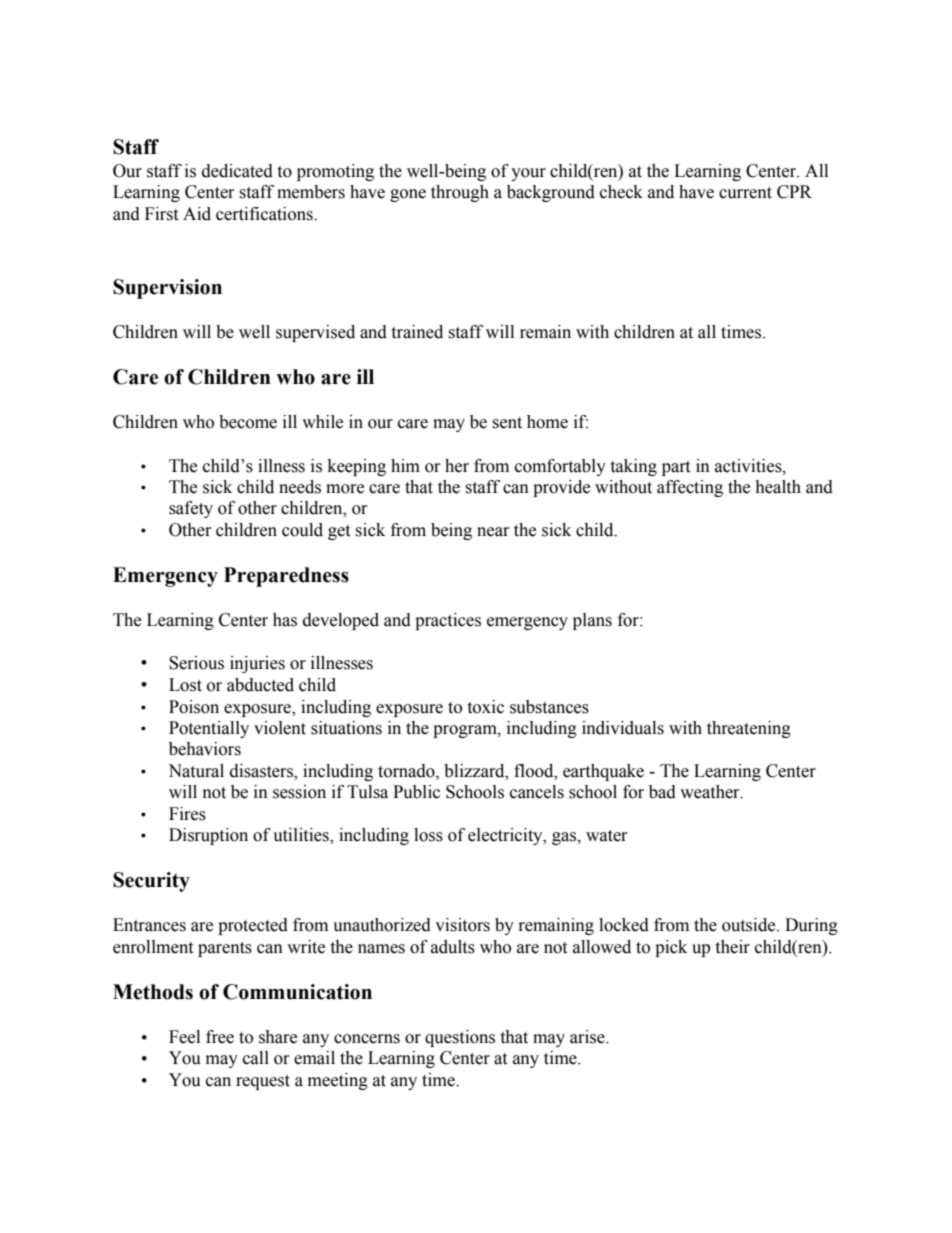  I want to click on questions, so click(460, 1038).
